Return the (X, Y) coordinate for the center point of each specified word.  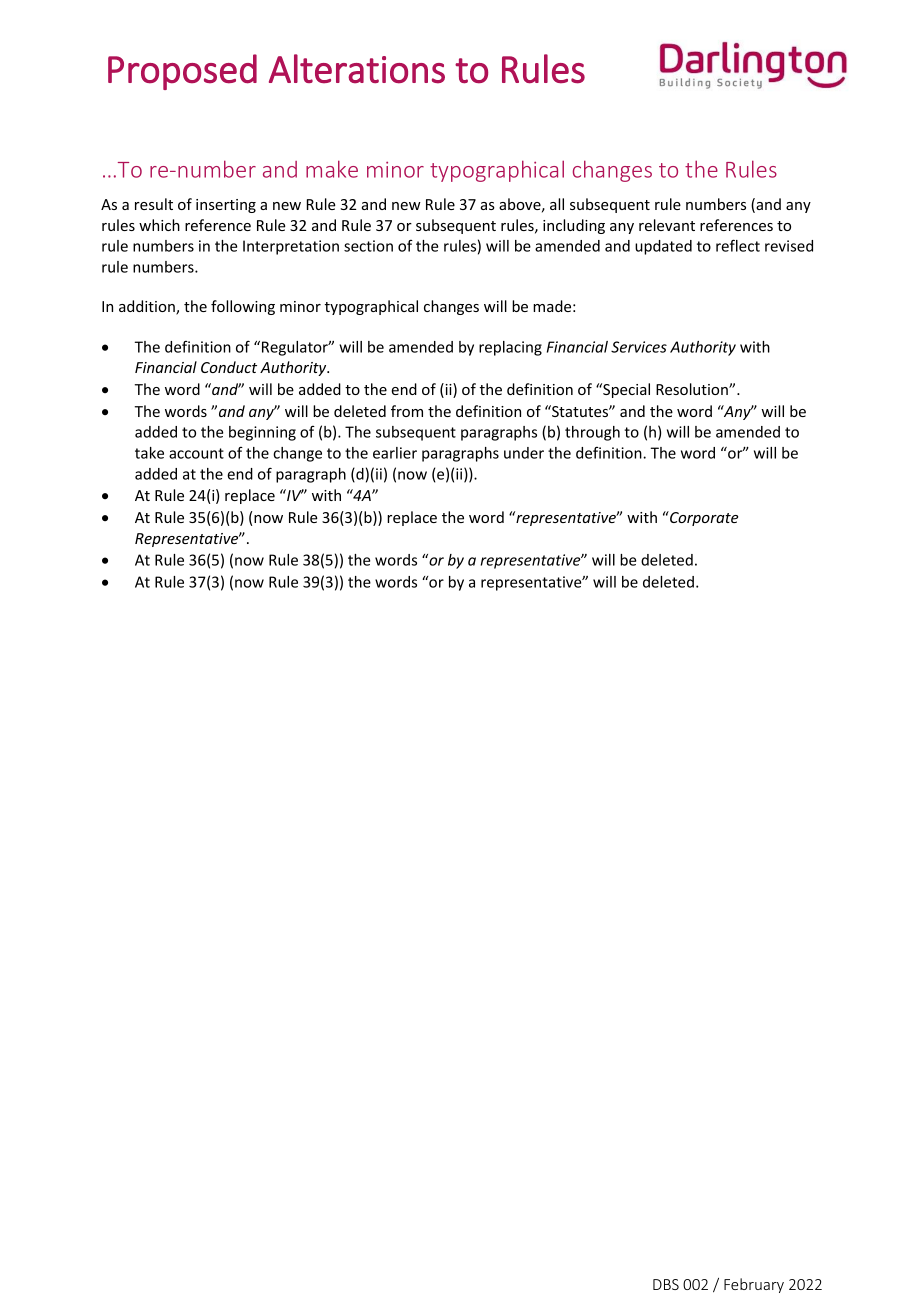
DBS (666, 1284)
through (592, 433)
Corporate (703, 518)
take (149, 453)
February (754, 1285)
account (196, 453)
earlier (395, 453)
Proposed (182, 72)
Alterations (357, 69)
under (524, 453)
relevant (667, 225)
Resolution (693, 389)
